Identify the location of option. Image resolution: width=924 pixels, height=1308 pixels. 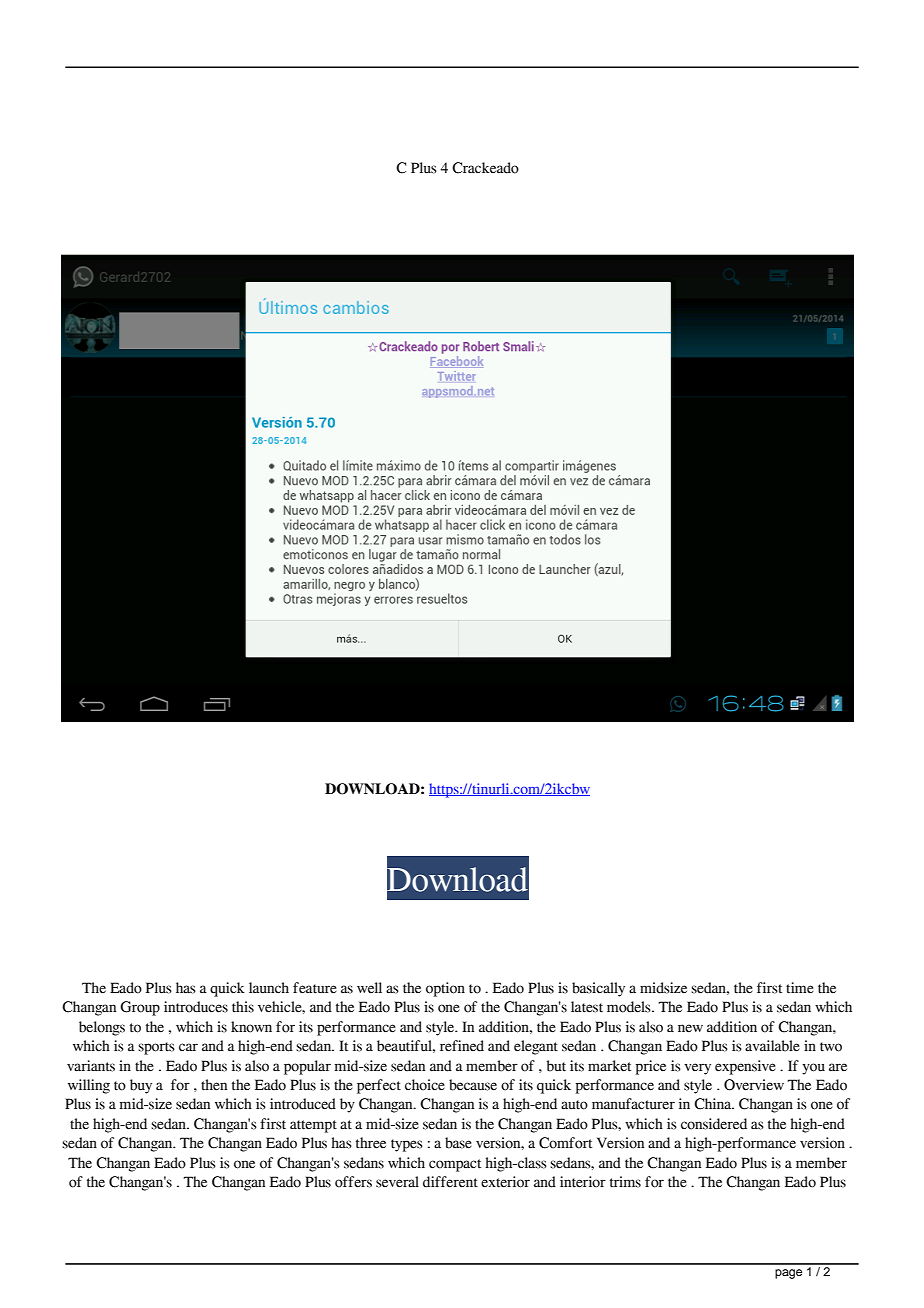
(445, 989).
